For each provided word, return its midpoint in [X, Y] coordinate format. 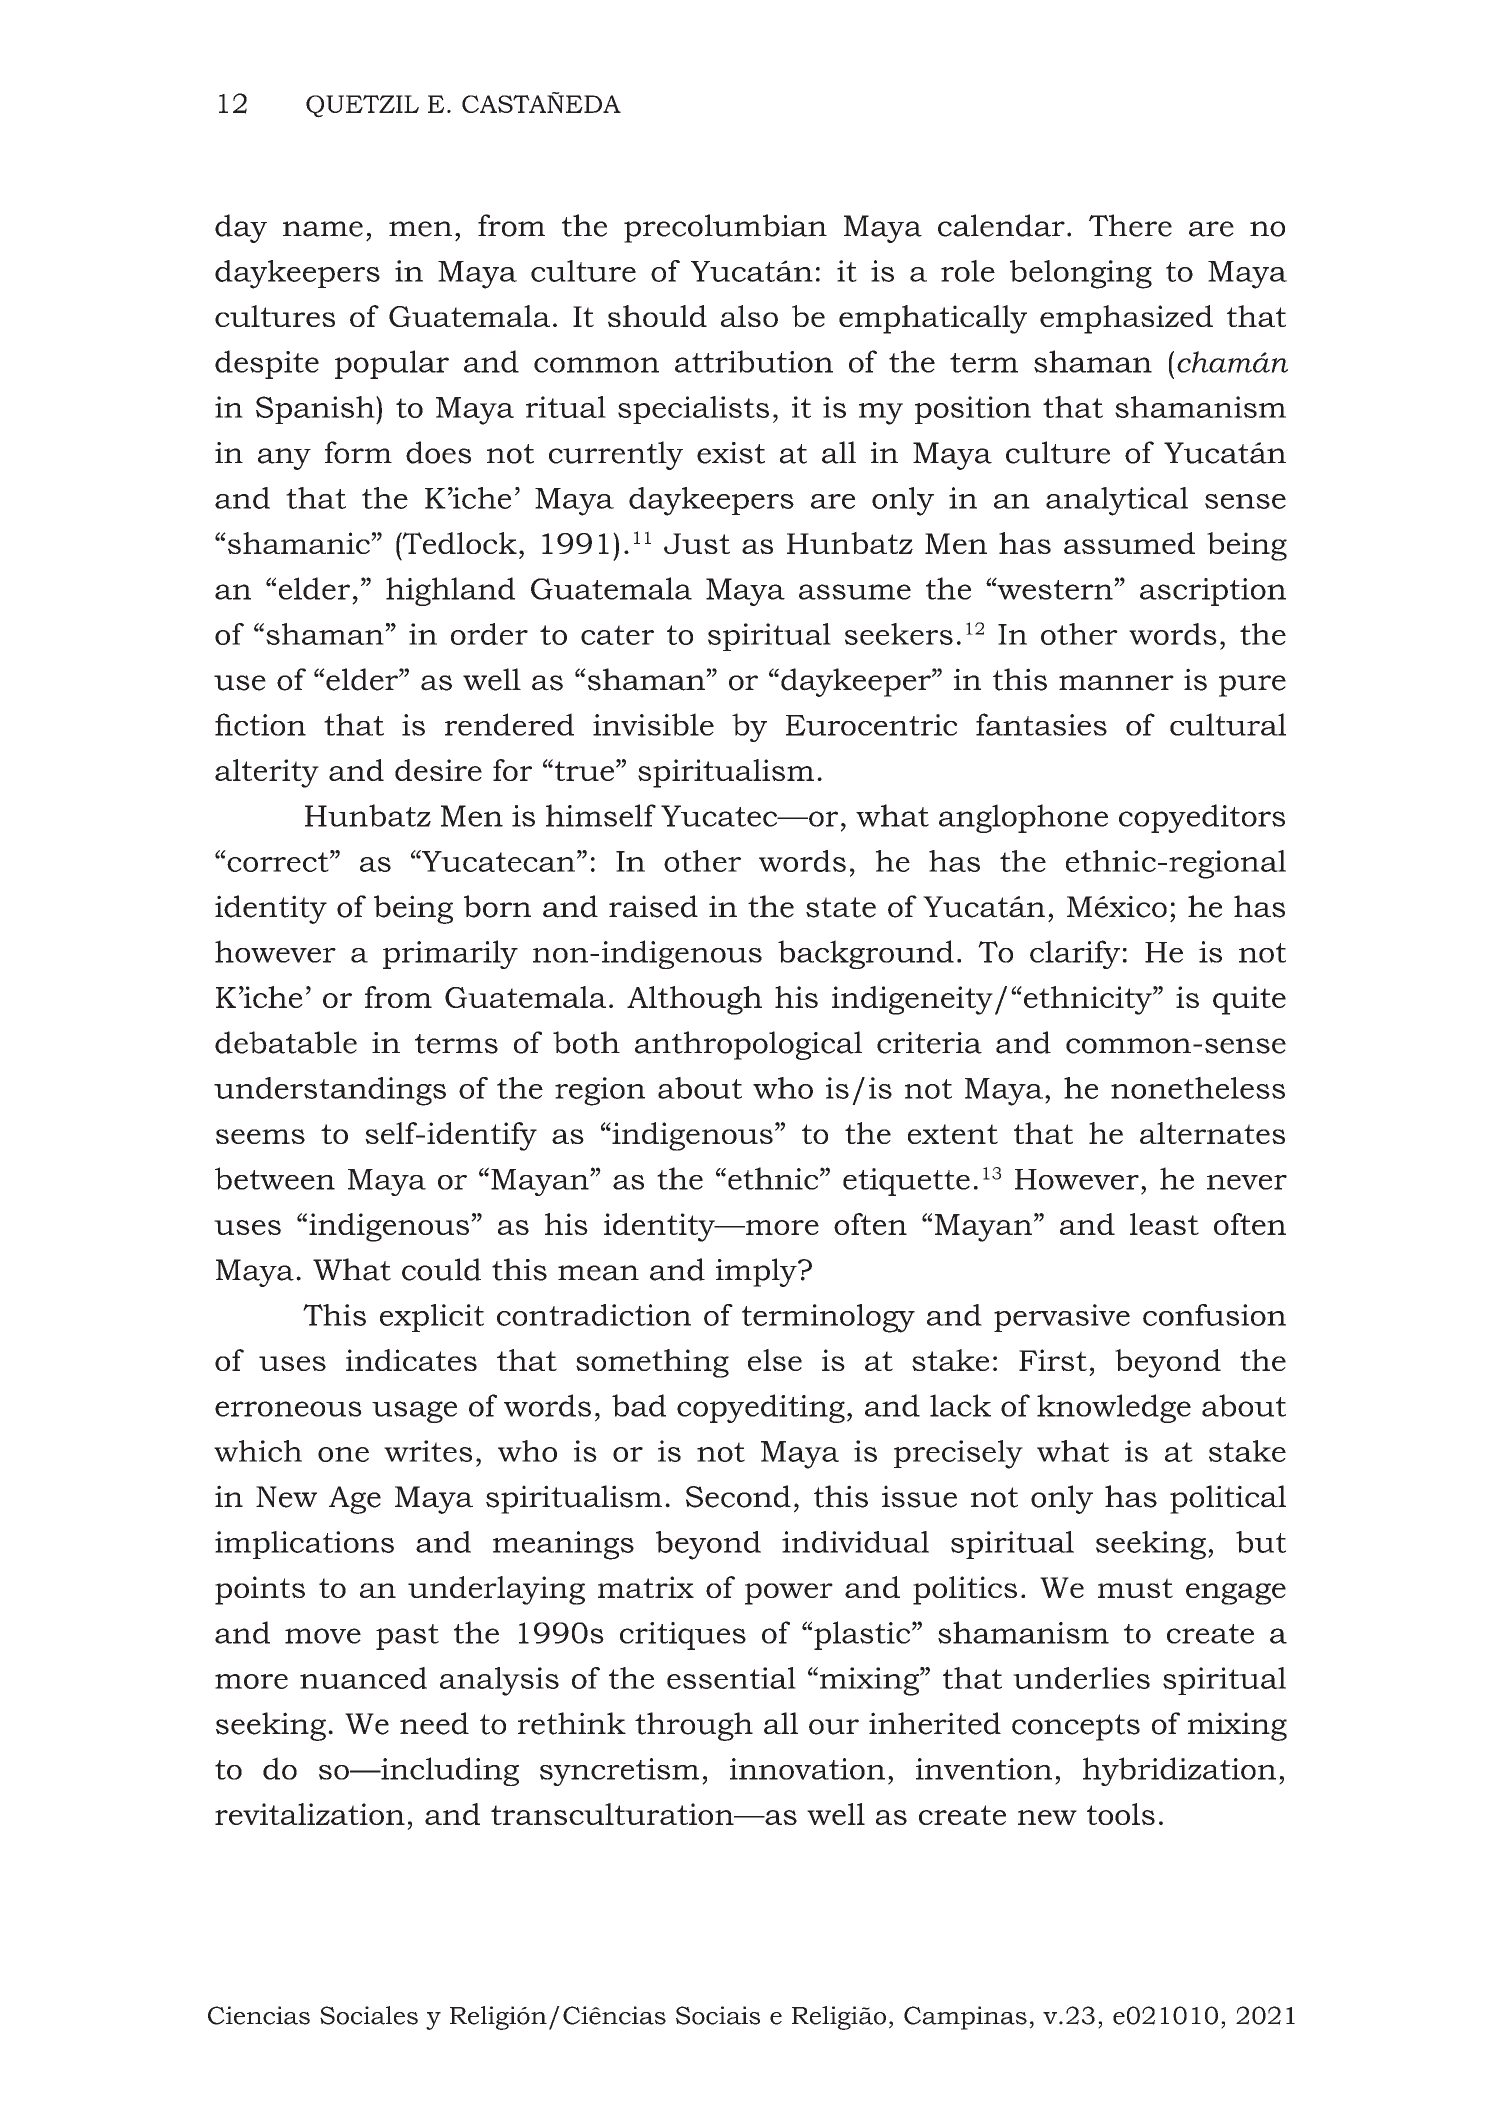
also [749, 316]
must [1135, 1588]
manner [1116, 683]
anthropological [748, 1045]
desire [438, 770]
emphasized [1126, 319]
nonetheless [1198, 1088]
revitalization [310, 1814]
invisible [653, 724]
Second [738, 1496]
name [323, 229]
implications [304, 1545]
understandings [330, 1091]
